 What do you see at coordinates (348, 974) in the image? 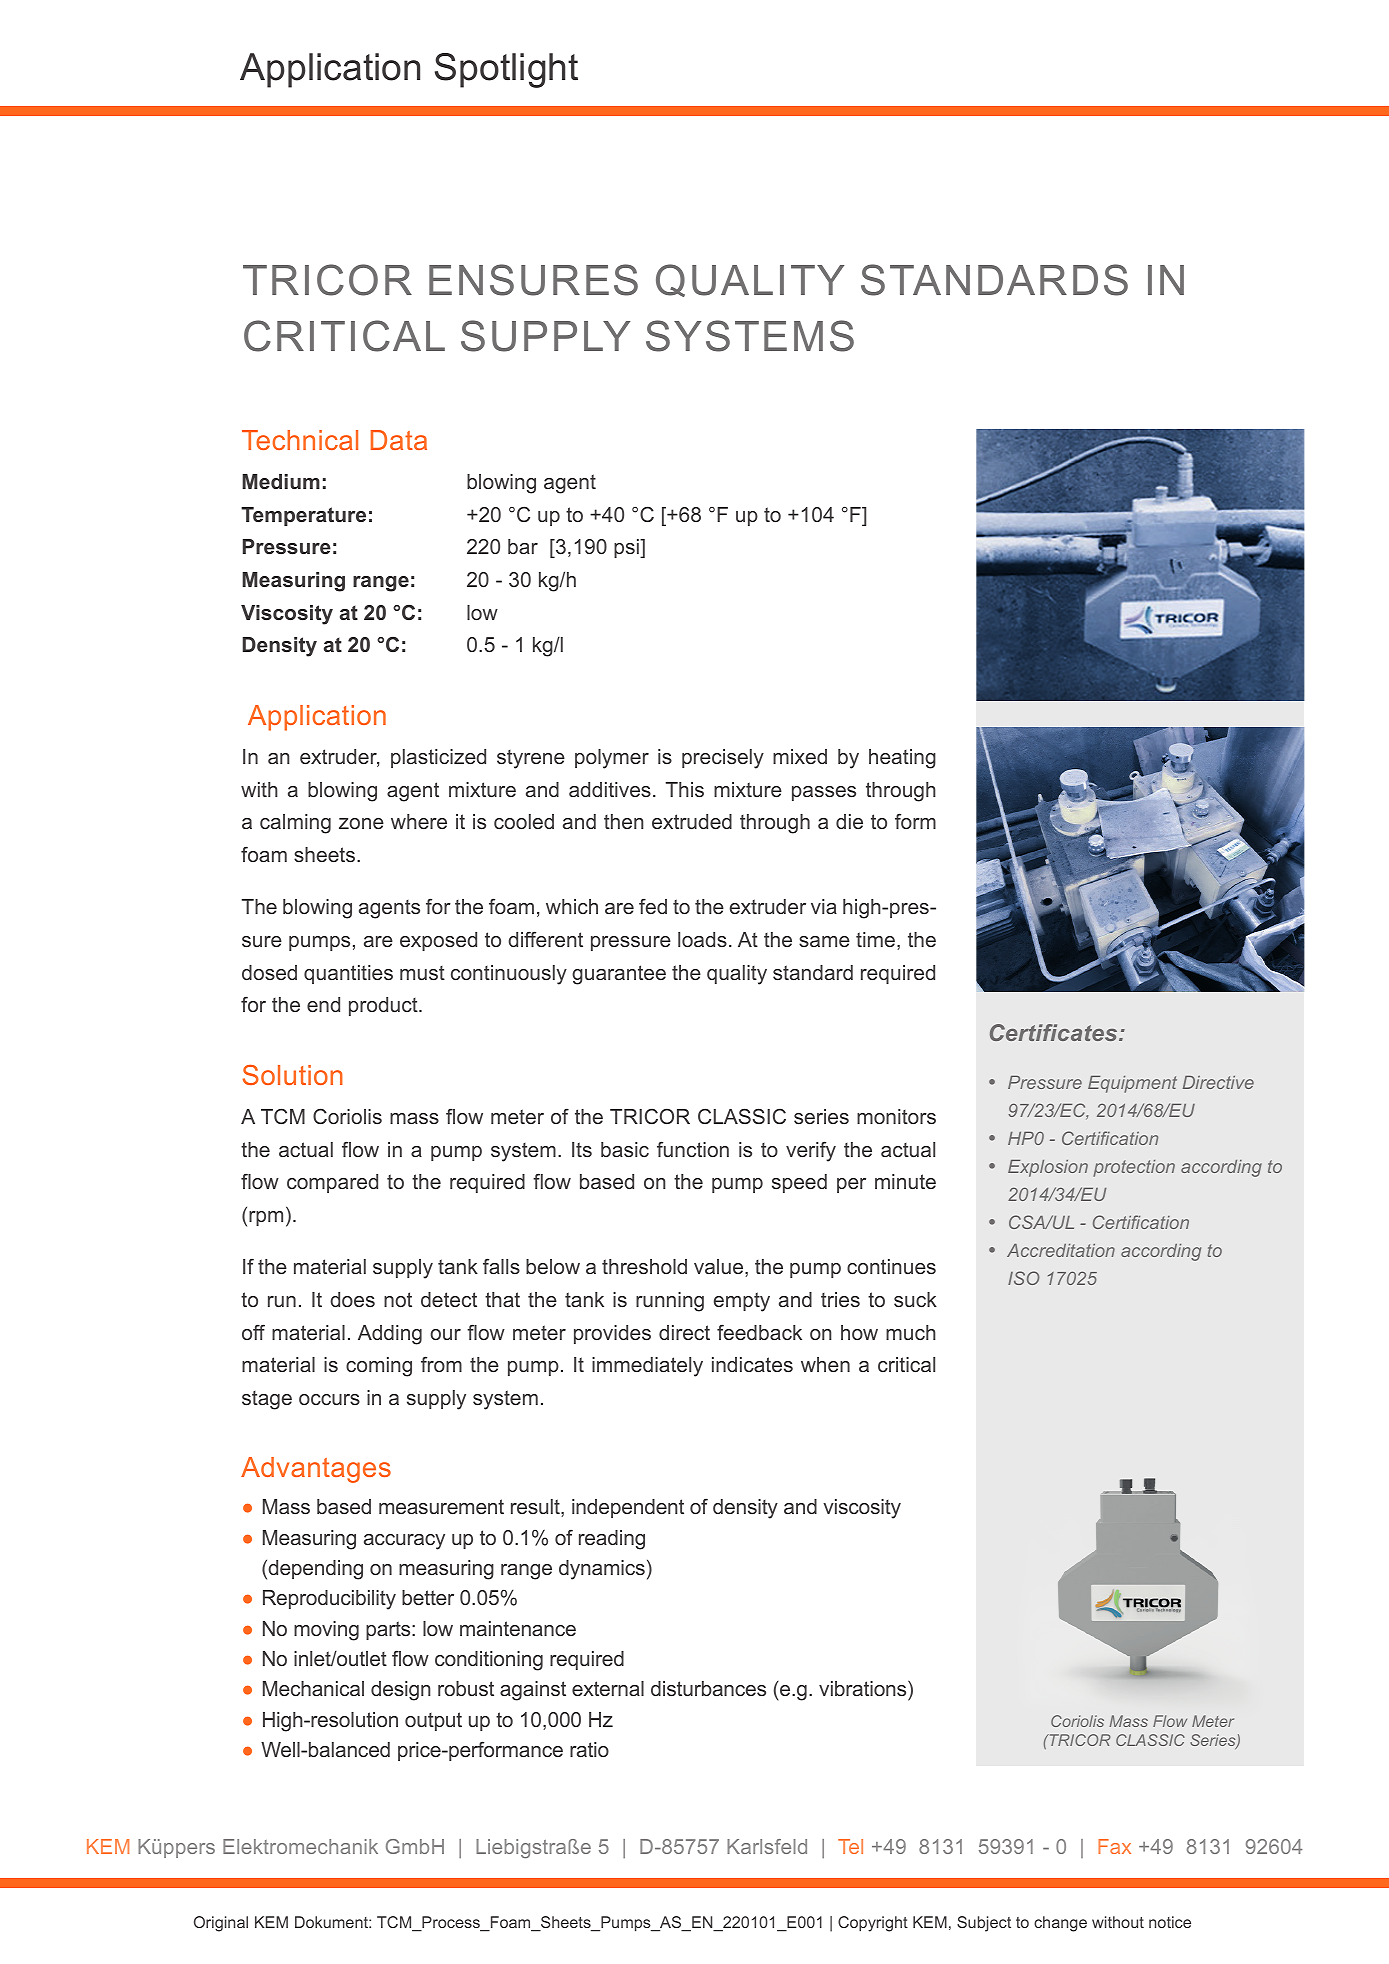
I see `quantities` at bounding box center [348, 974].
